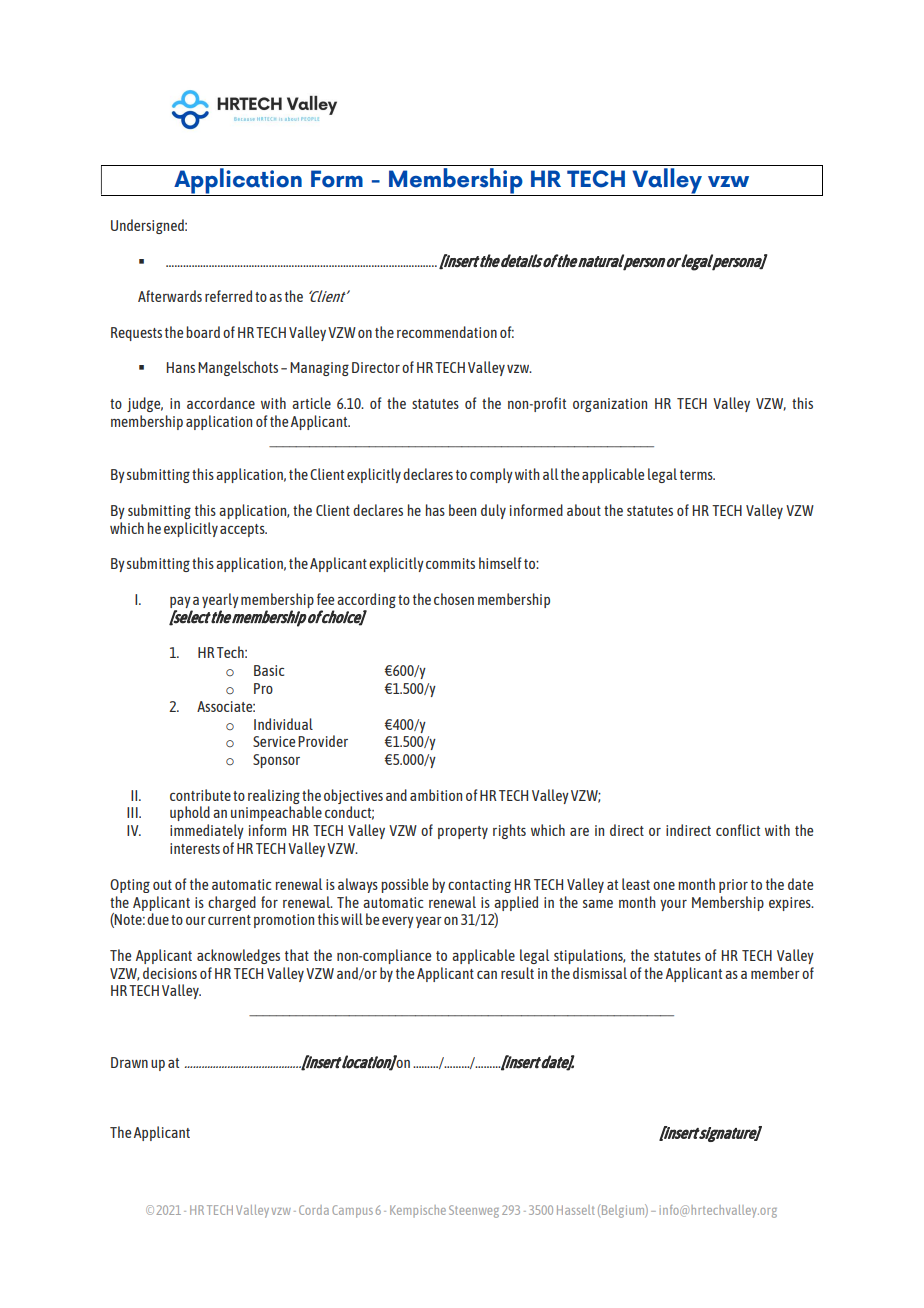  Describe the element at coordinates (352, 1211) in the image. I see `Campus` at that location.
